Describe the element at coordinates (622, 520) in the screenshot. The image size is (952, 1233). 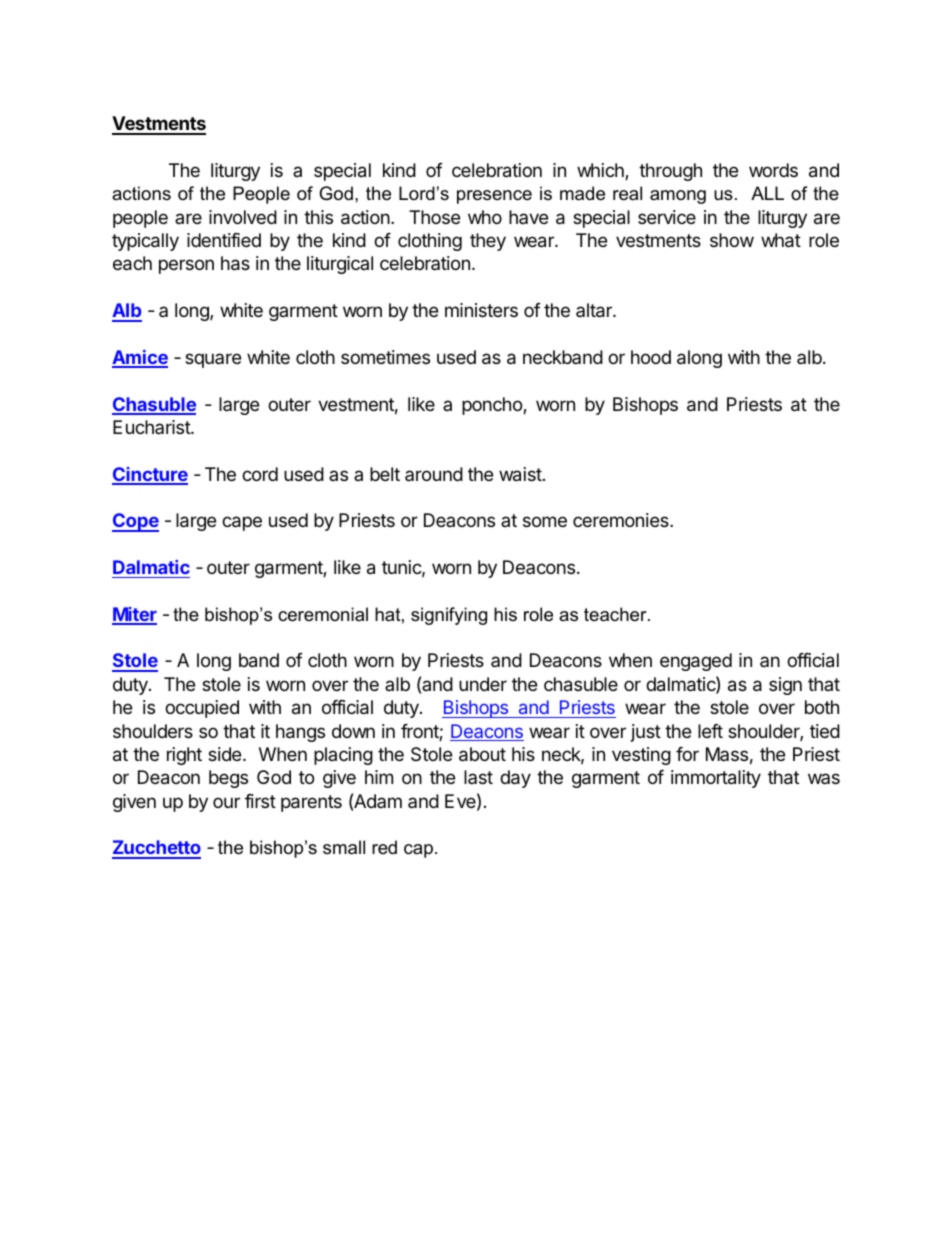
I see `ceremonies` at that location.
